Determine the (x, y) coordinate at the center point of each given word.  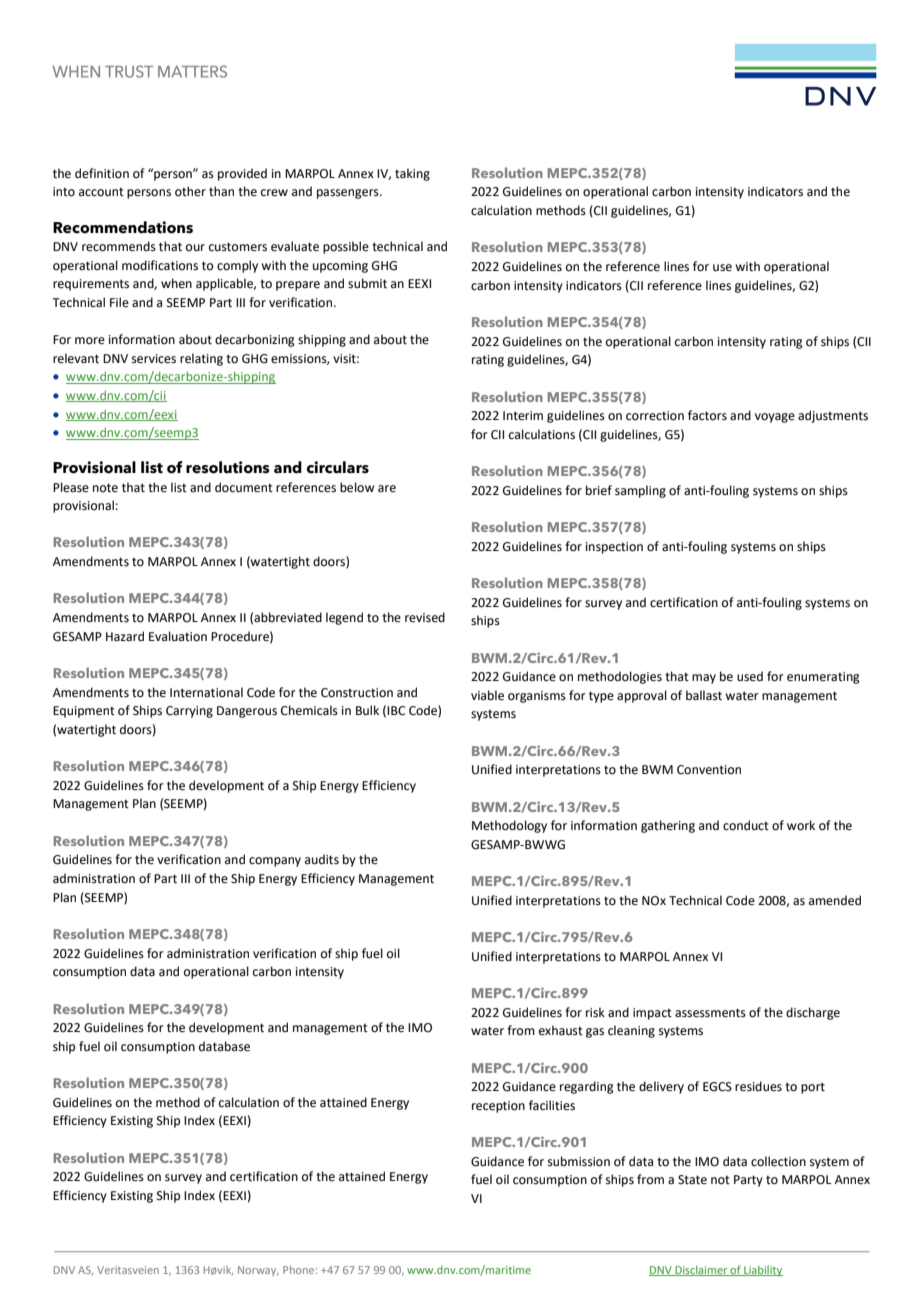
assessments (710, 1013)
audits (322, 859)
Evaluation (178, 636)
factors (707, 415)
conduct (746, 825)
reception (498, 1107)
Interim (523, 416)
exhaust (561, 1030)
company (275, 862)
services (154, 359)
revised (425, 617)
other (190, 191)
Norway (258, 1271)
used (750, 676)
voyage (775, 418)
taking (412, 174)
